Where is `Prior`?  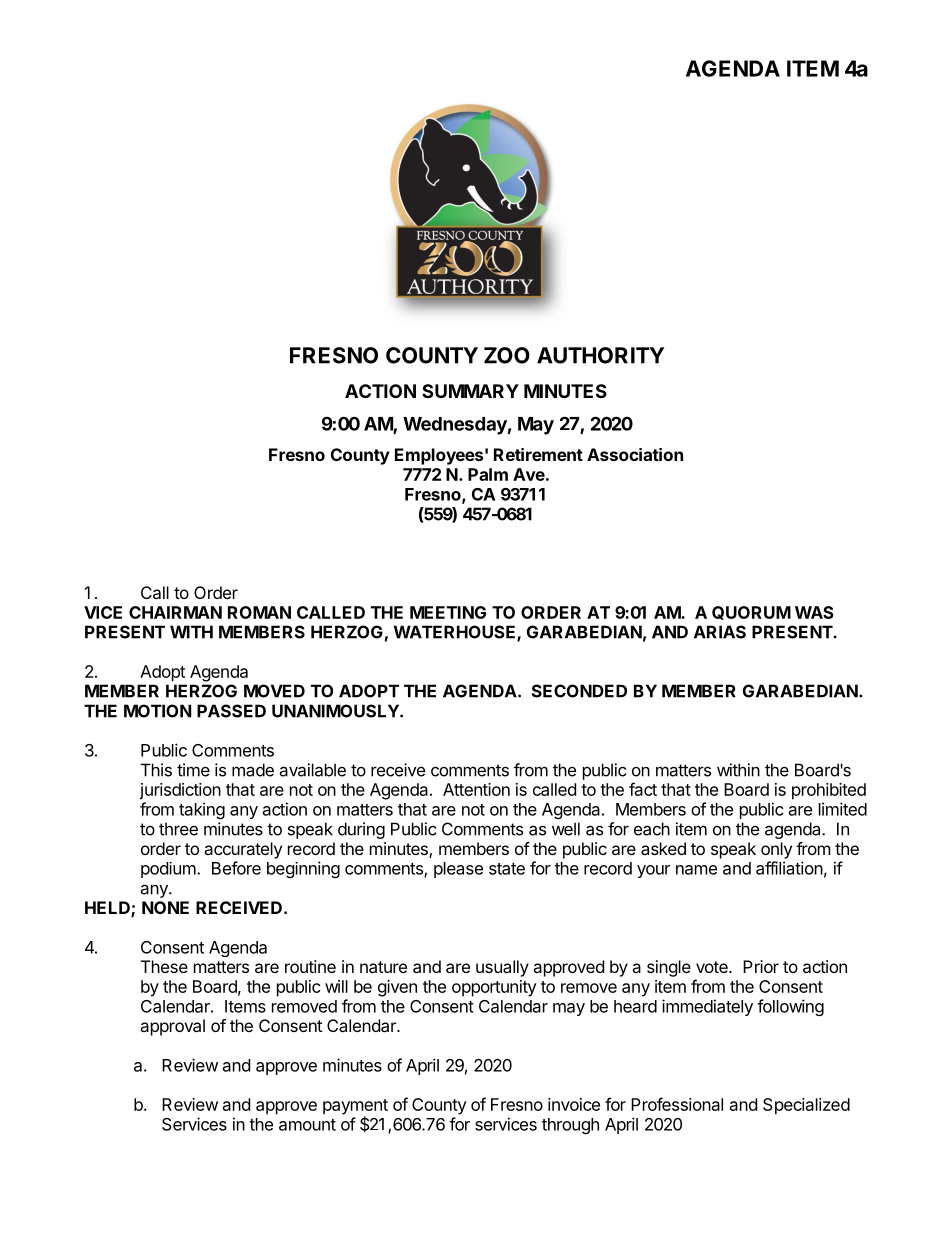
Prior is located at coordinates (761, 966).
